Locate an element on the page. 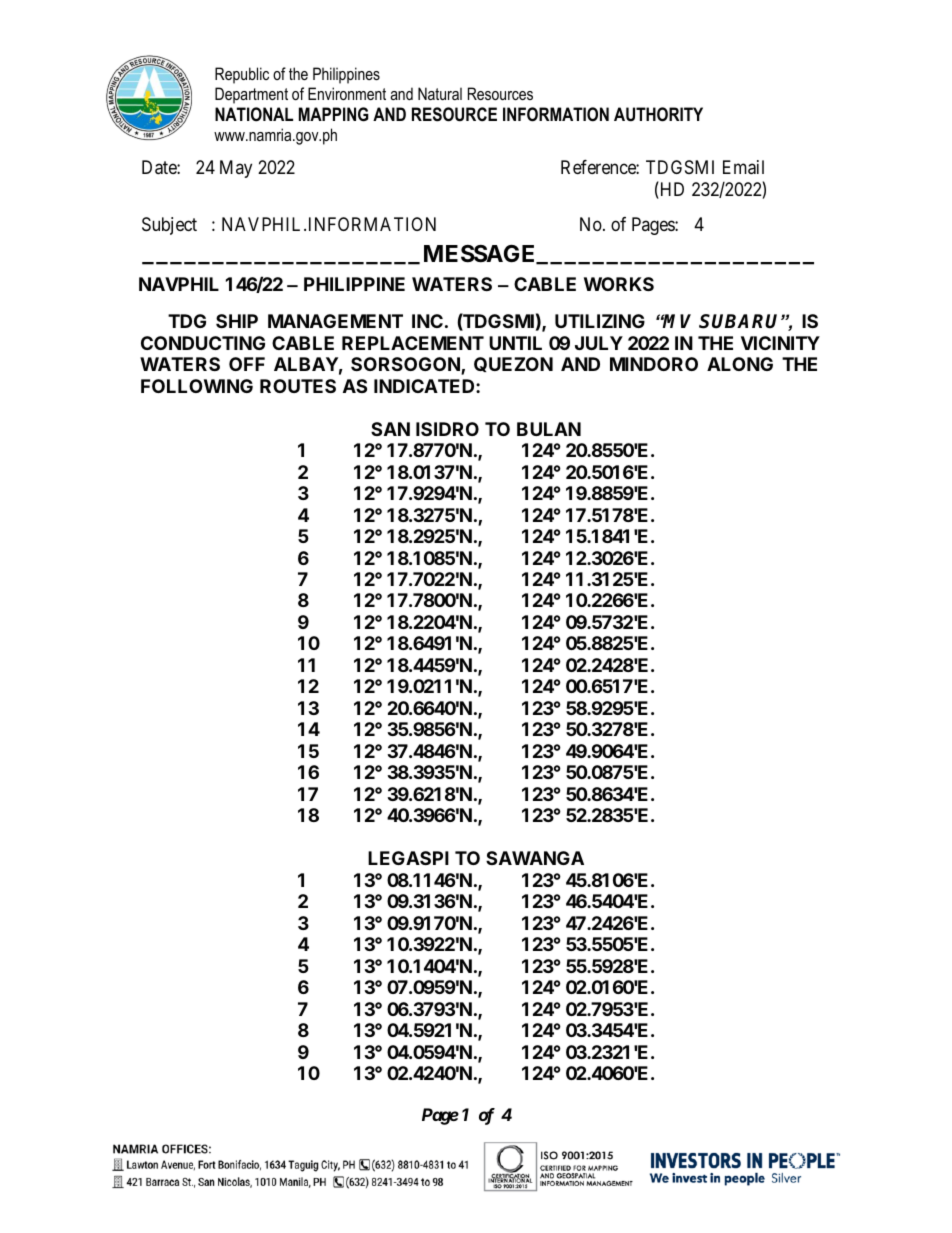  MAPPING is located at coordinates (334, 114).
